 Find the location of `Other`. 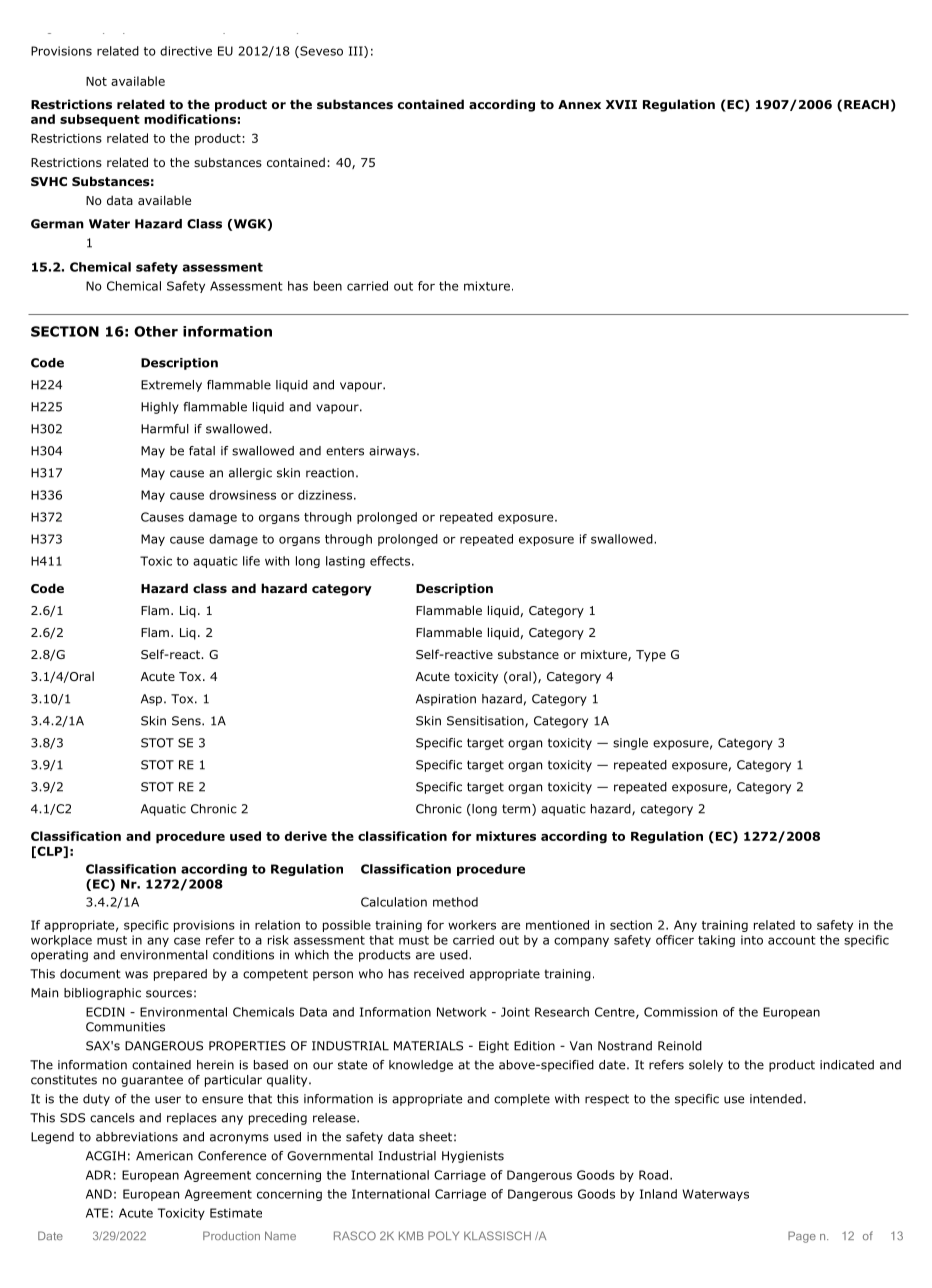

Other is located at coordinates (156, 331).
